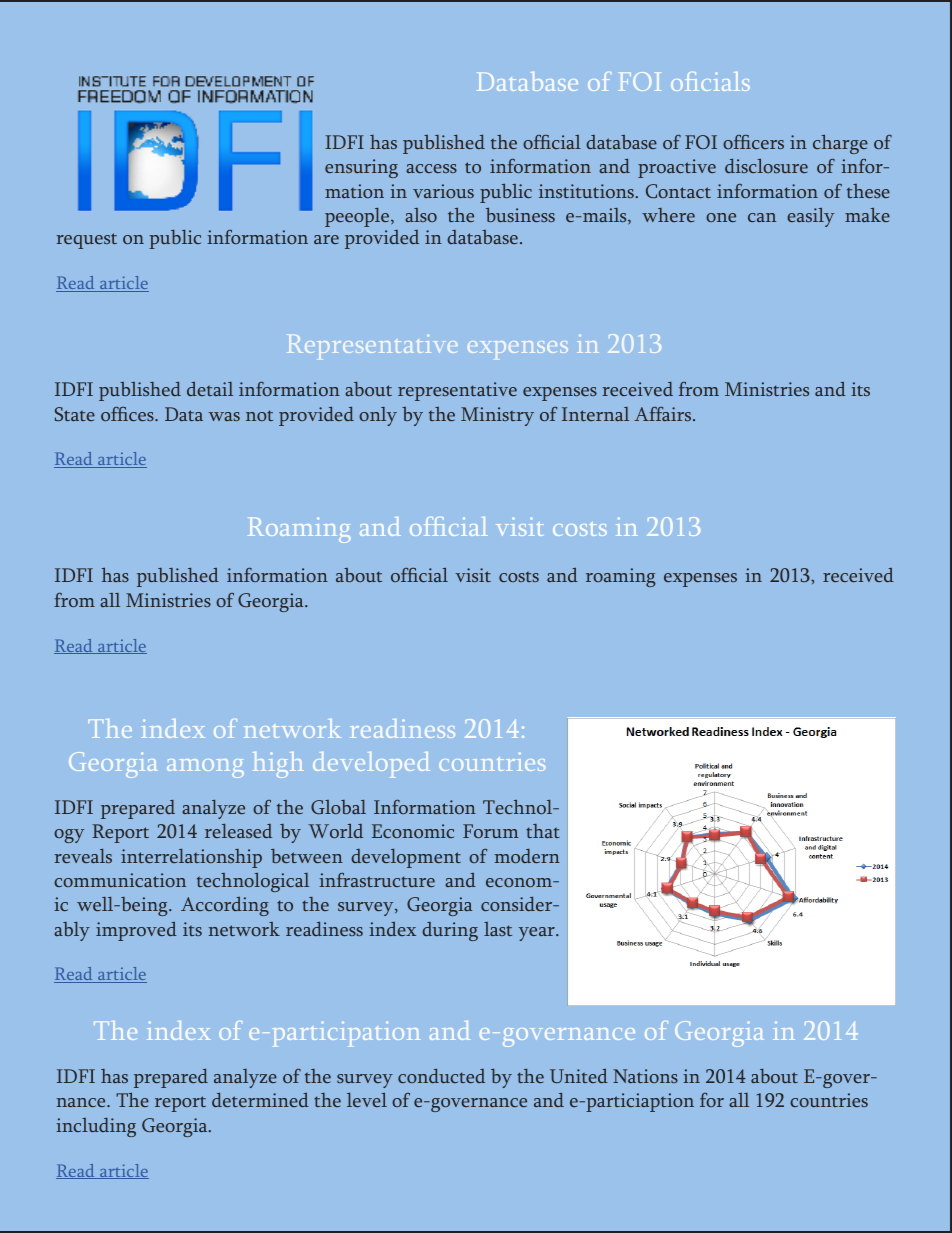 This image has height=1233, width=952. I want to click on access, so click(431, 168).
